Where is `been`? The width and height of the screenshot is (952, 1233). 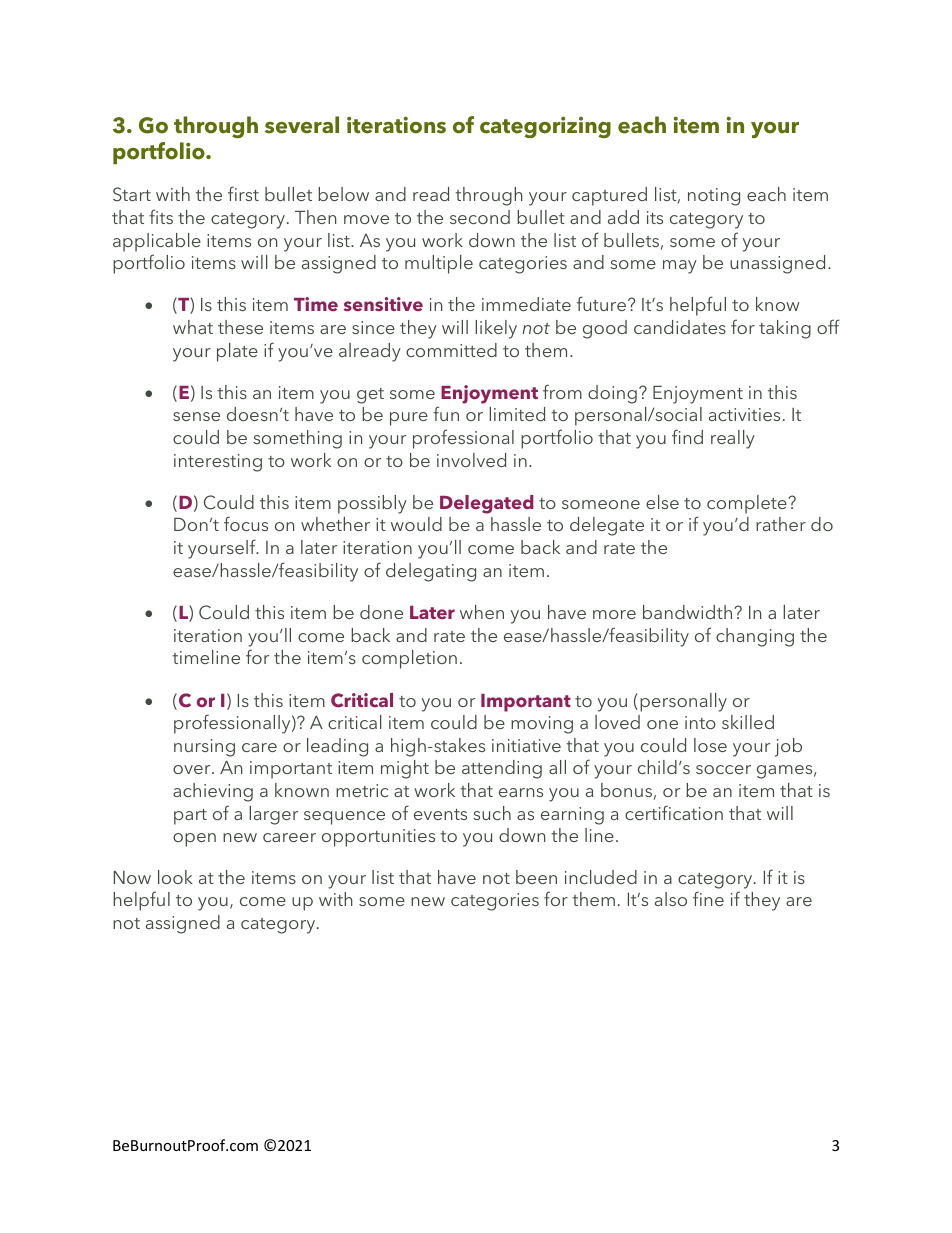
been is located at coordinates (536, 877).
